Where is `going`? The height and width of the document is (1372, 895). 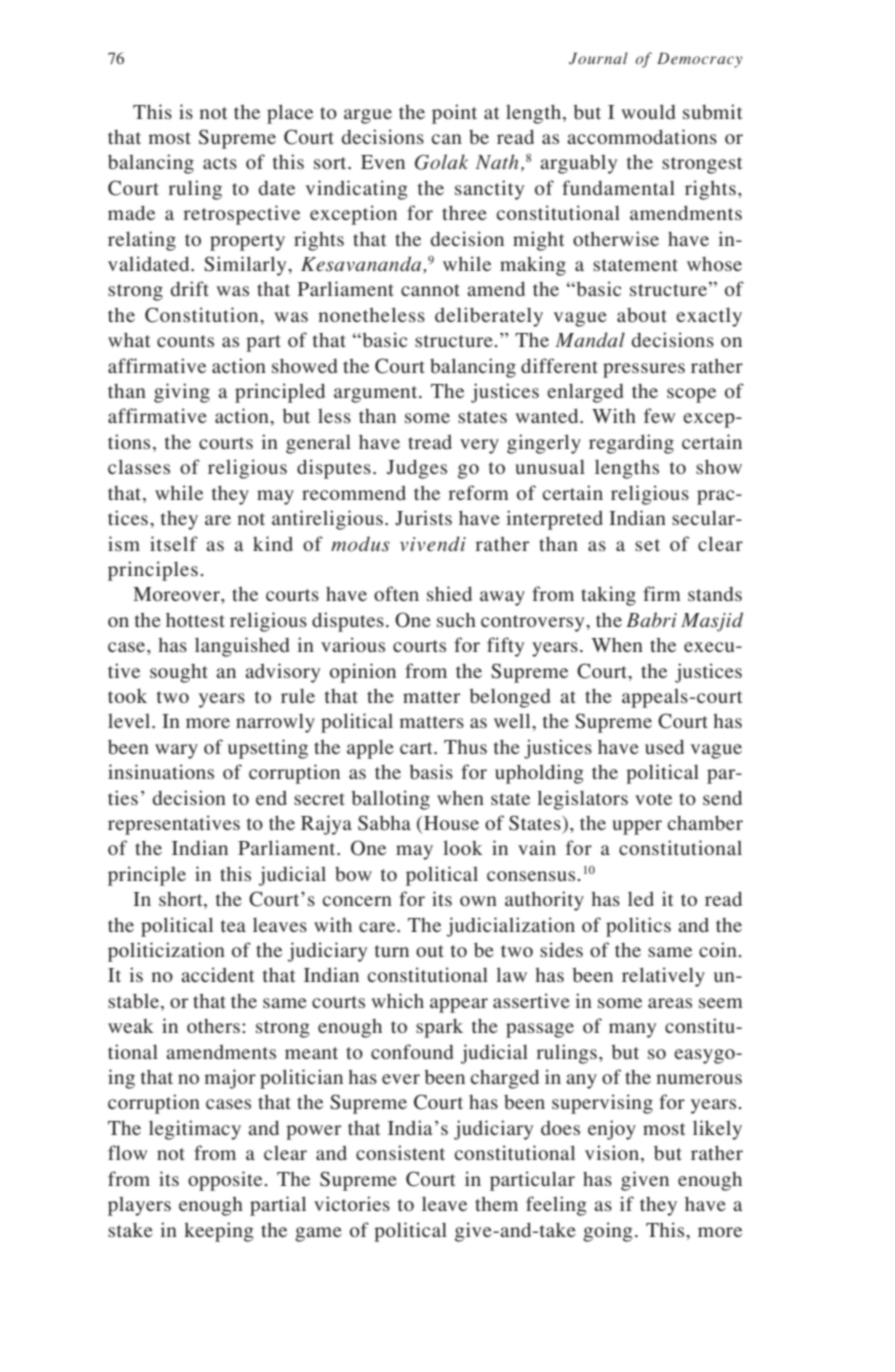 going is located at coordinates (608, 1232).
